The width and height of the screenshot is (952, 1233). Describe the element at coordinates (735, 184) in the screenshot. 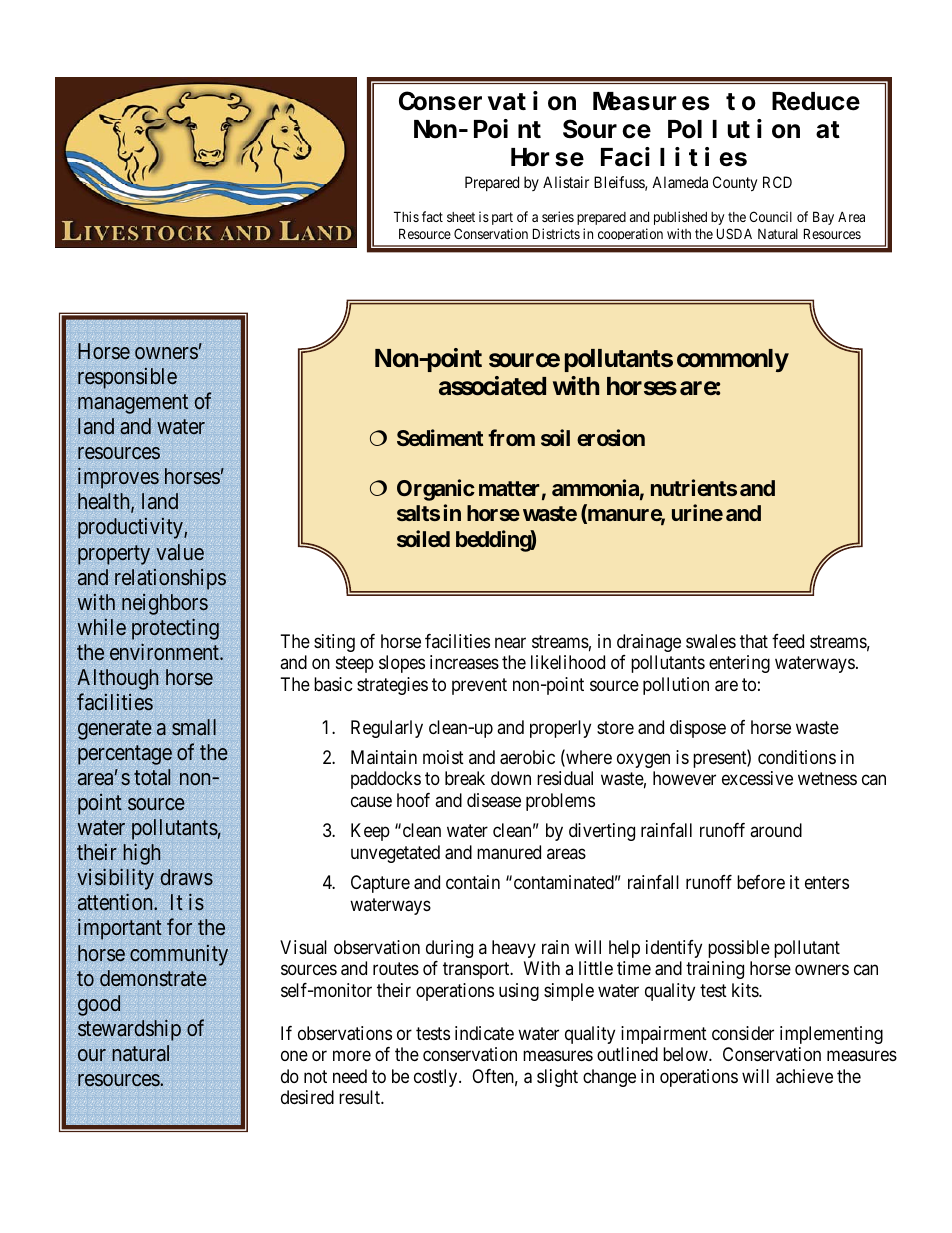

I see `County` at that location.
